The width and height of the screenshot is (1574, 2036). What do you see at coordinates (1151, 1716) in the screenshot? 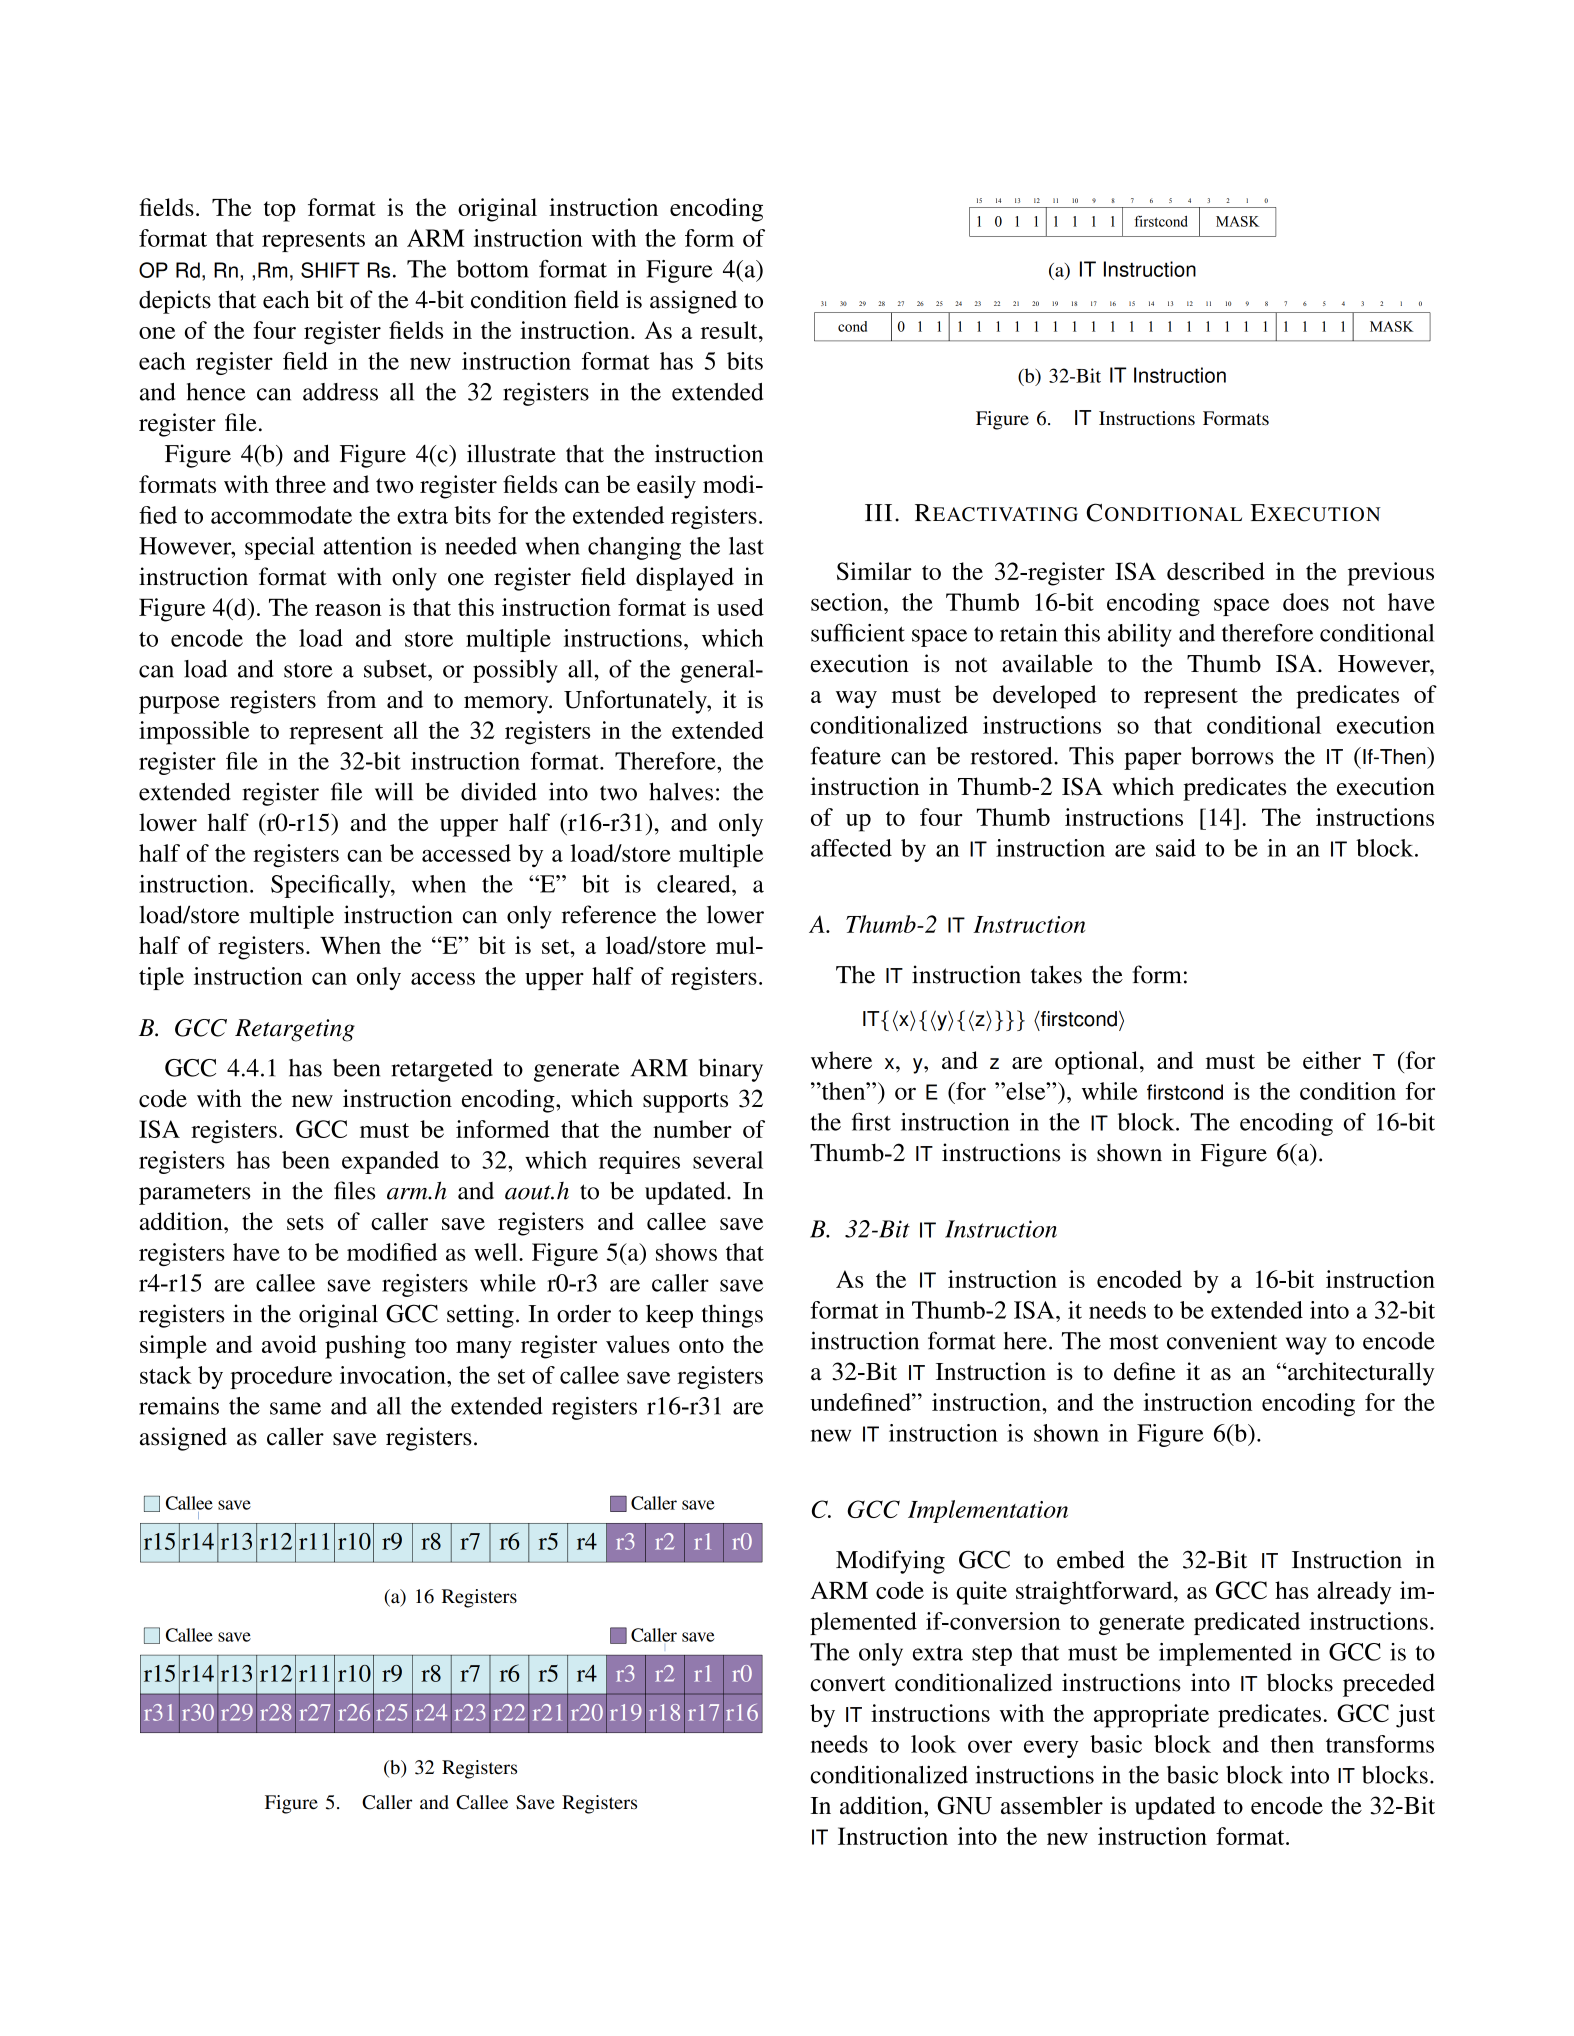
I see `appropriate` at bounding box center [1151, 1716].
